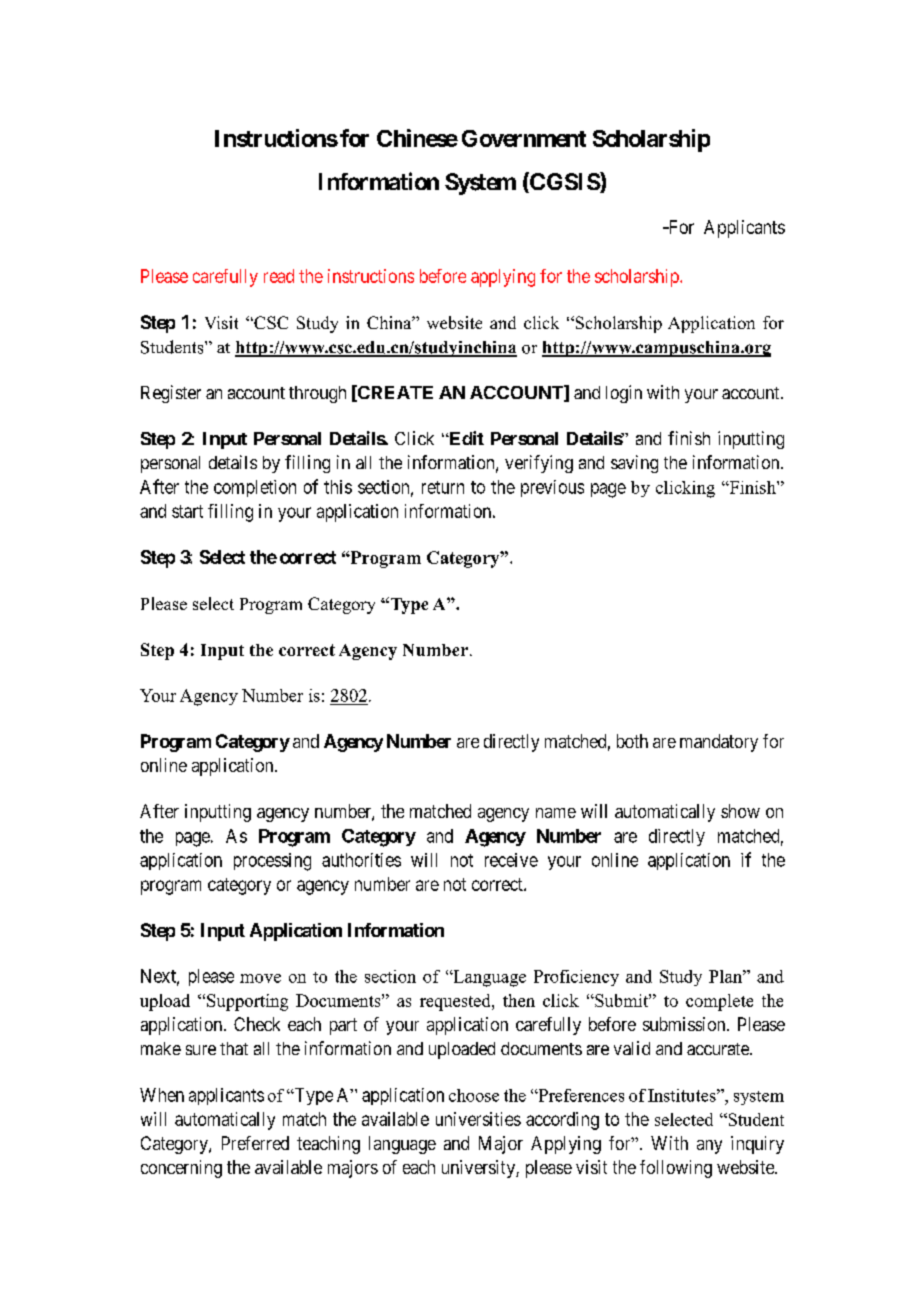  I want to click on both, so click(632, 741).
